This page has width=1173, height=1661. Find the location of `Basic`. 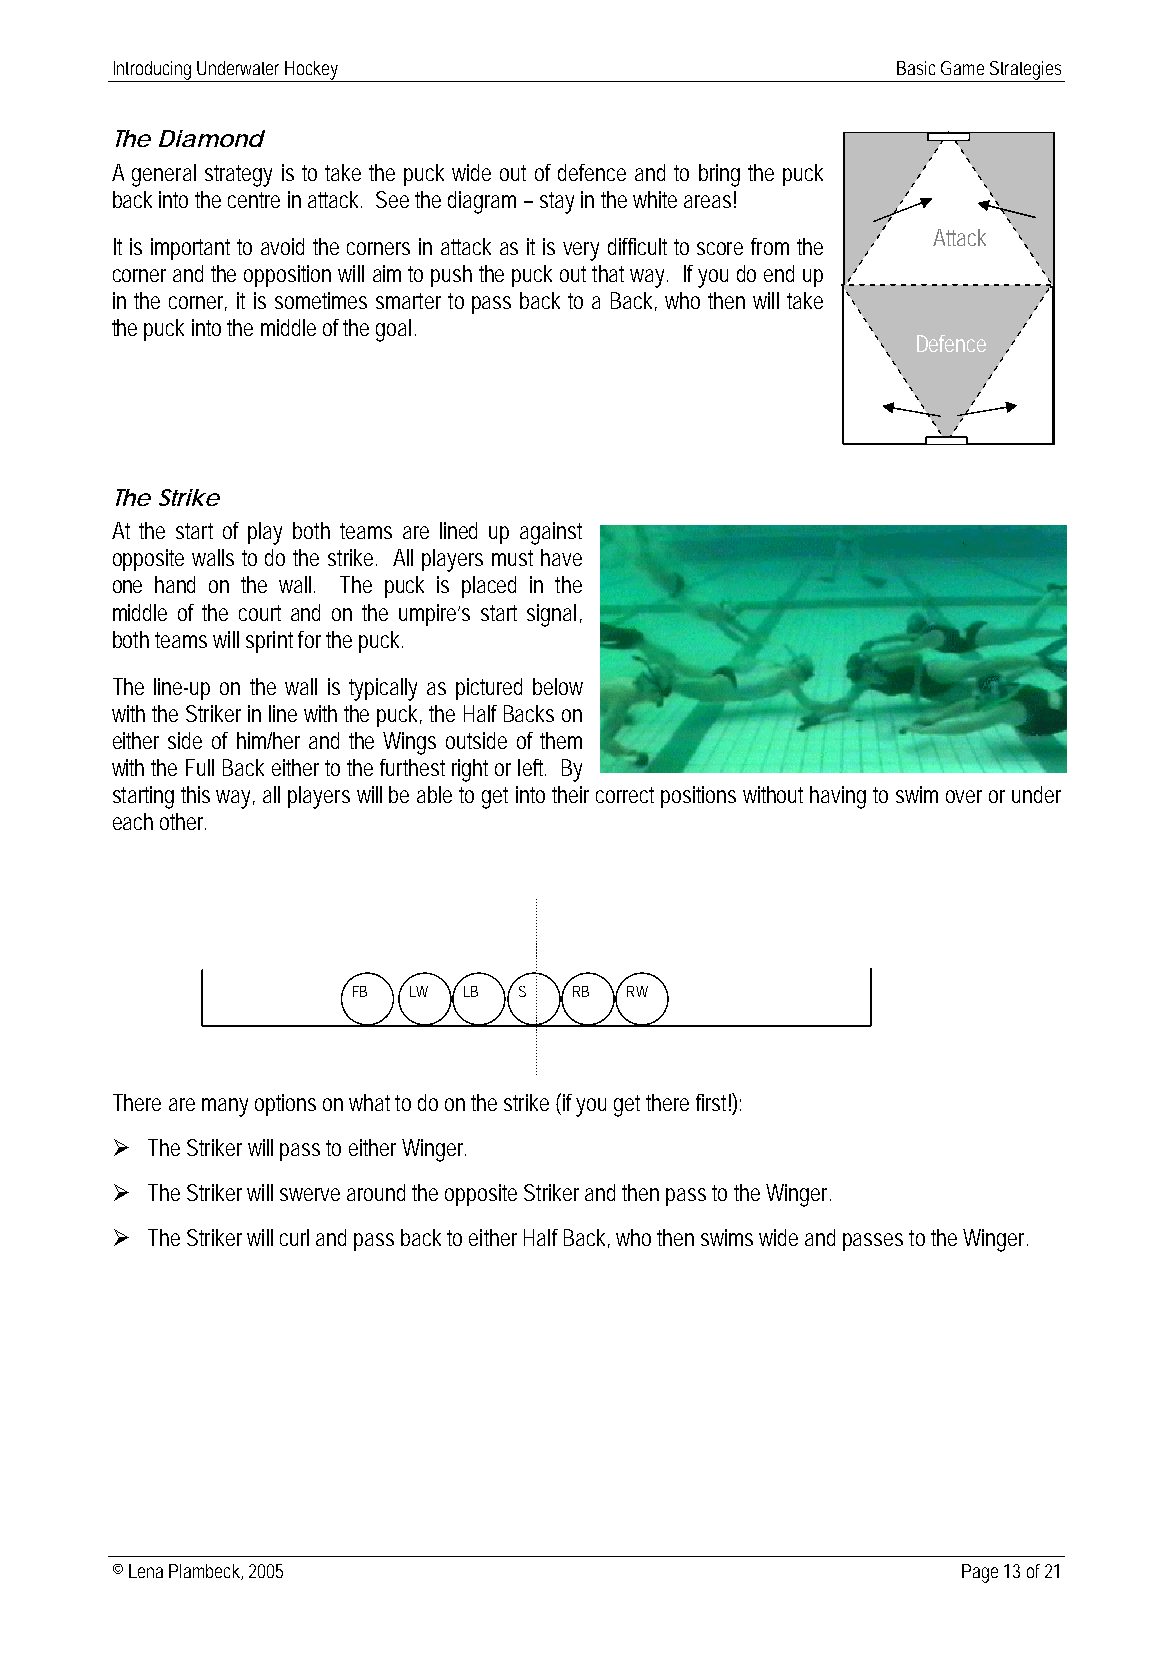

Basic is located at coordinates (916, 68).
